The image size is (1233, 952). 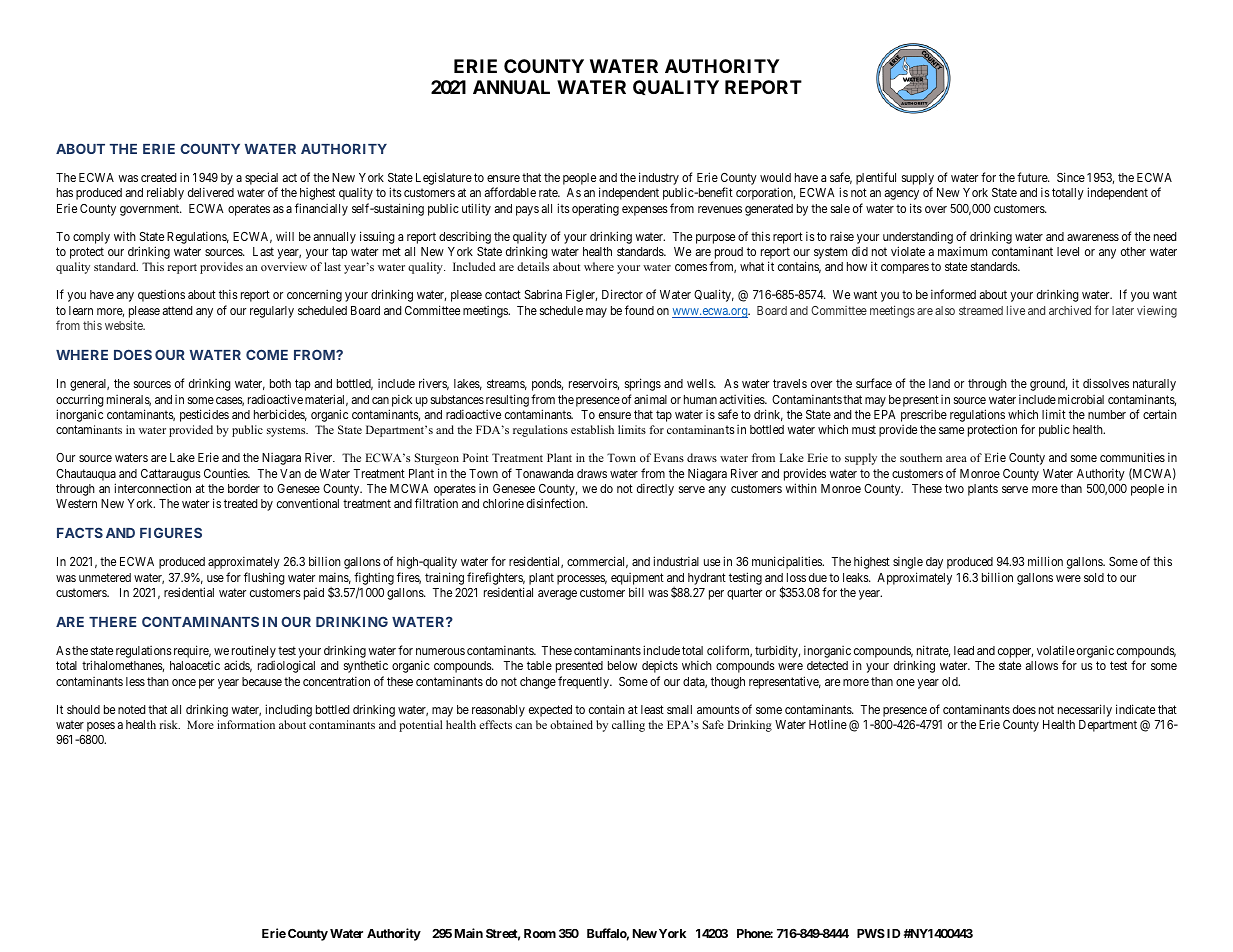 I want to click on future, so click(x=1033, y=177).
